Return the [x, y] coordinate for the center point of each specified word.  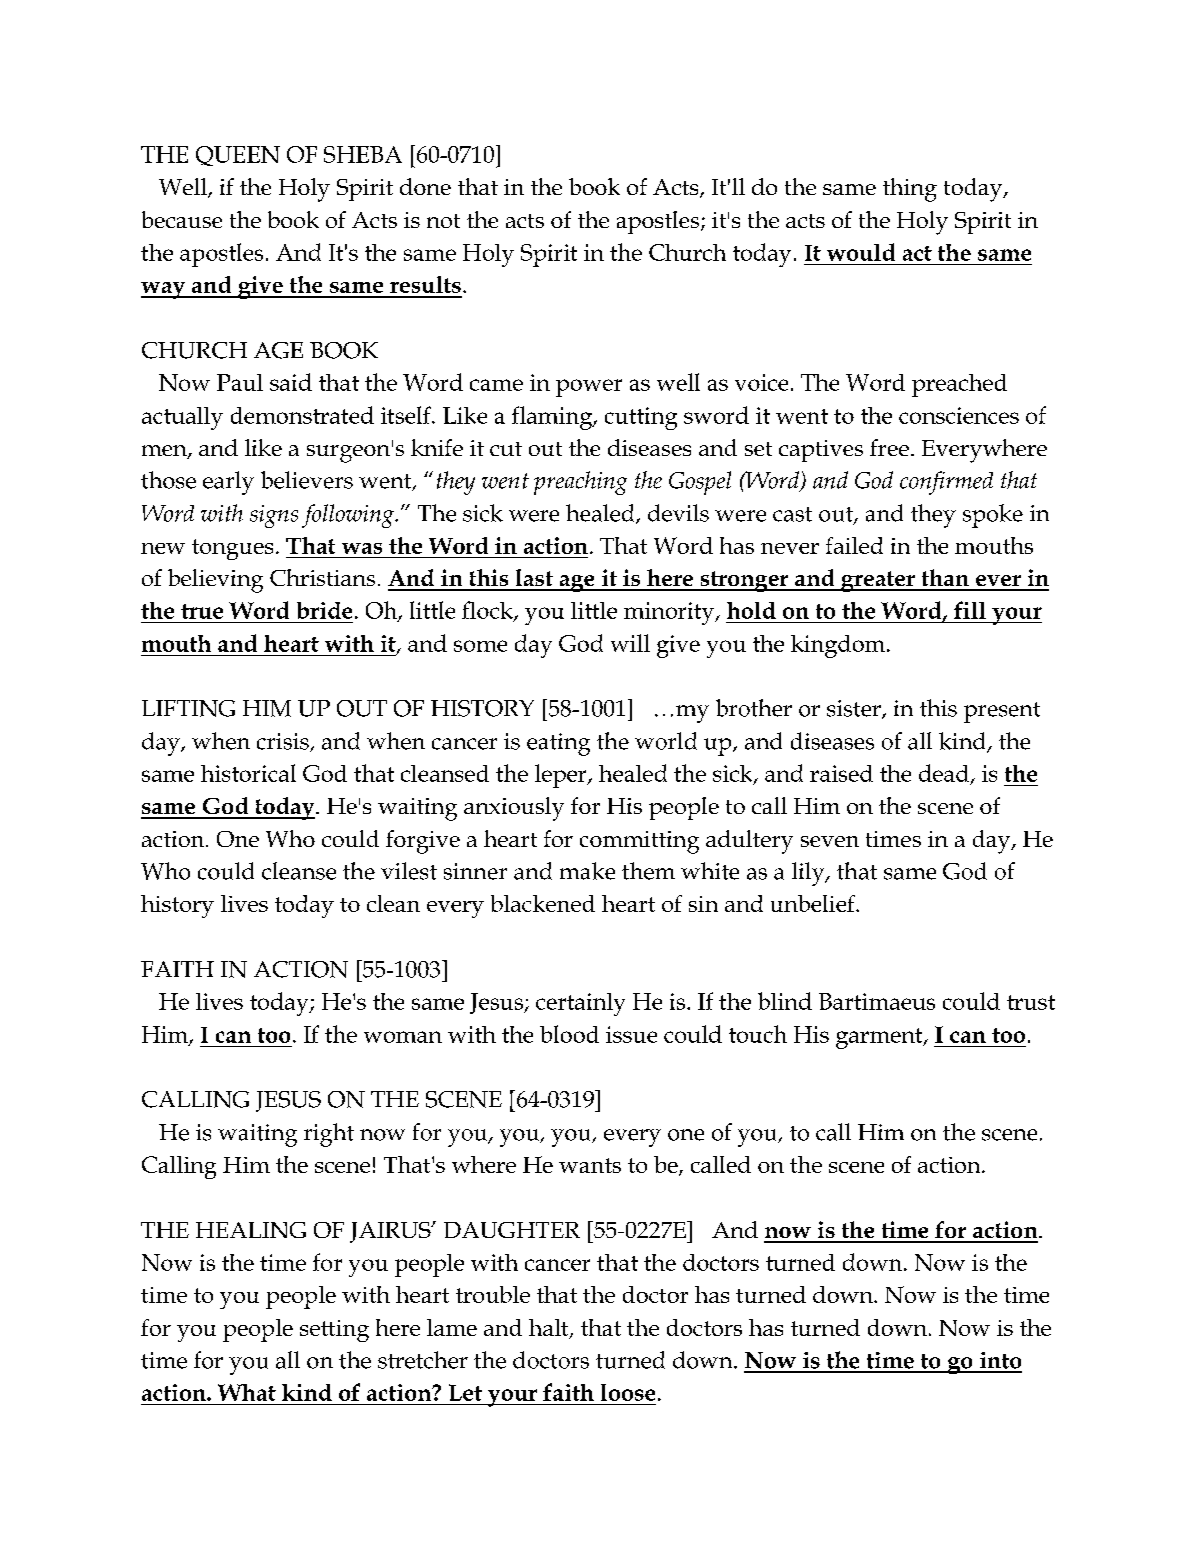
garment [880, 1038]
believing [215, 581]
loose [628, 1392]
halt [550, 1328]
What [247, 1392]
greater [878, 581]
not [443, 221]
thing [910, 190]
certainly [580, 1004]
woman [403, 1037]
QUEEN [238, 156]
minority [670, 613]
